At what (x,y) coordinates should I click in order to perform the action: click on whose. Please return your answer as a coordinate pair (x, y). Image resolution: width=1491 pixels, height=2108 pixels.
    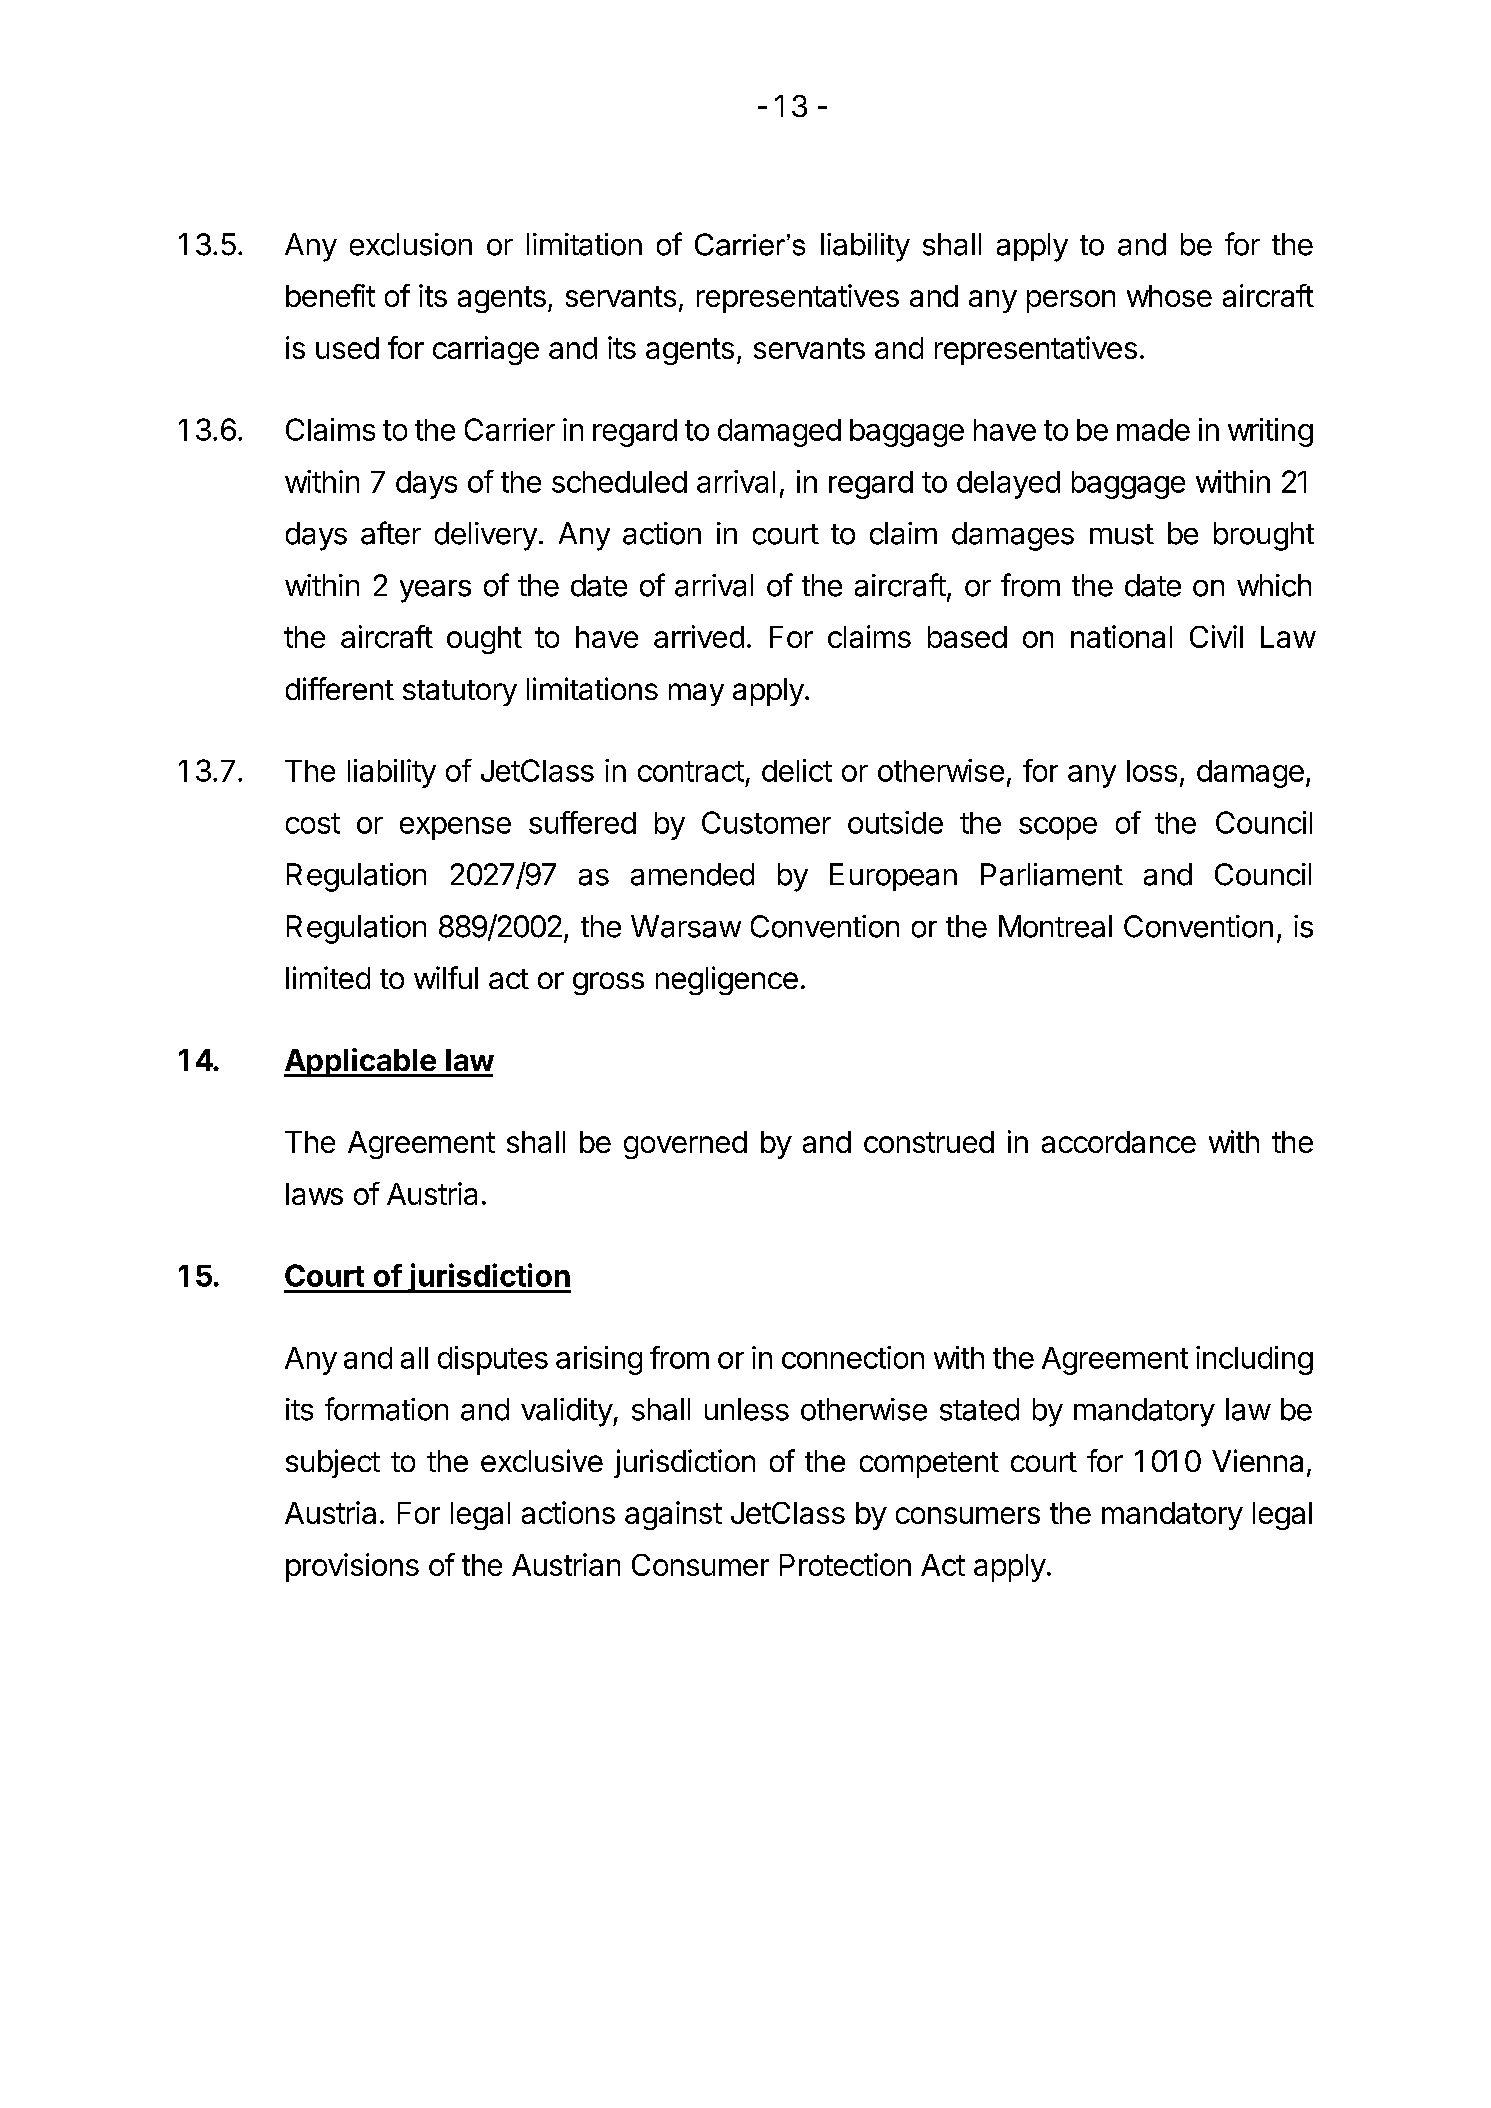
    Looking at the image, I should click on (1169, 296).
